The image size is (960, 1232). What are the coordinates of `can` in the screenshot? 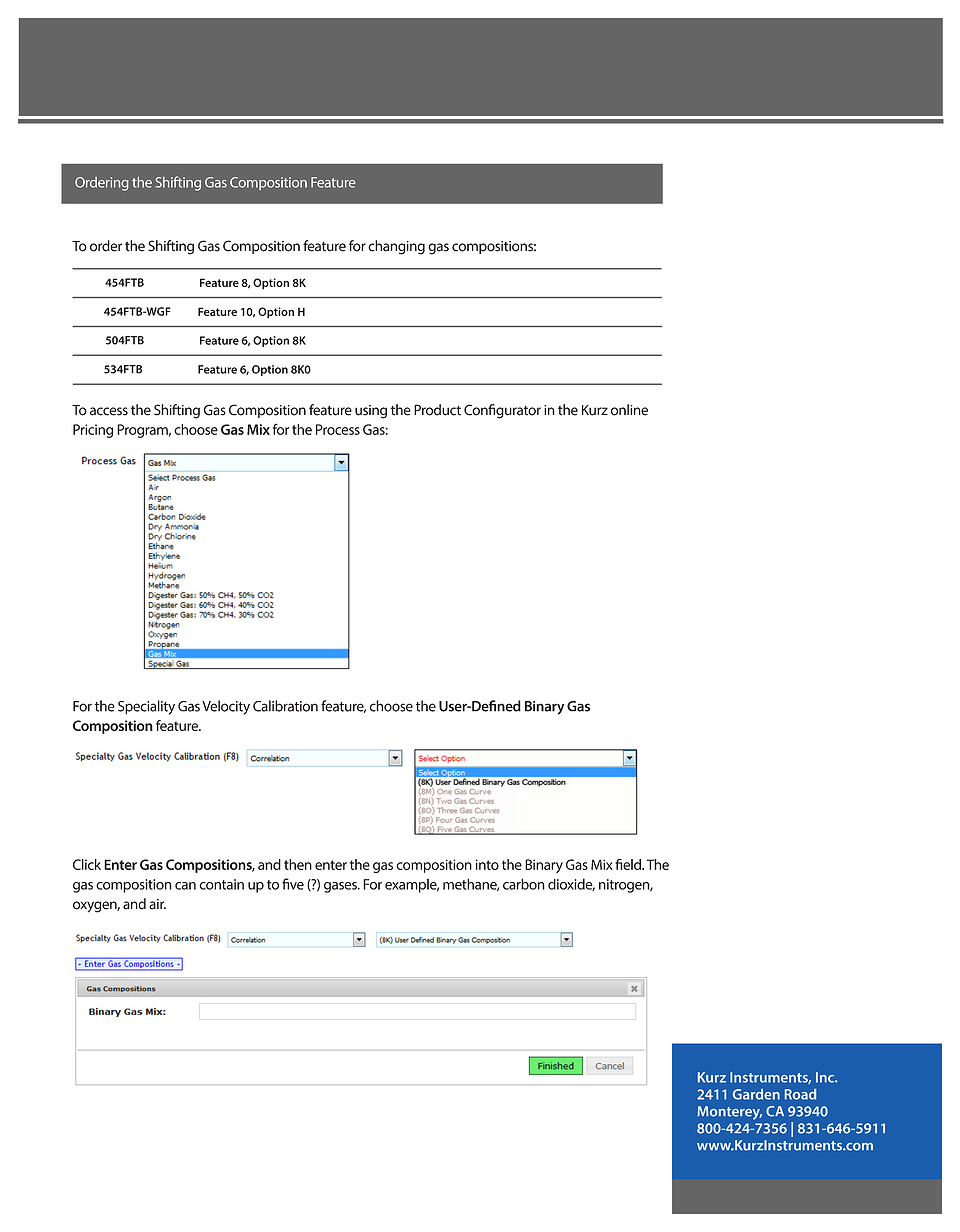 It's located at (185, 886).
